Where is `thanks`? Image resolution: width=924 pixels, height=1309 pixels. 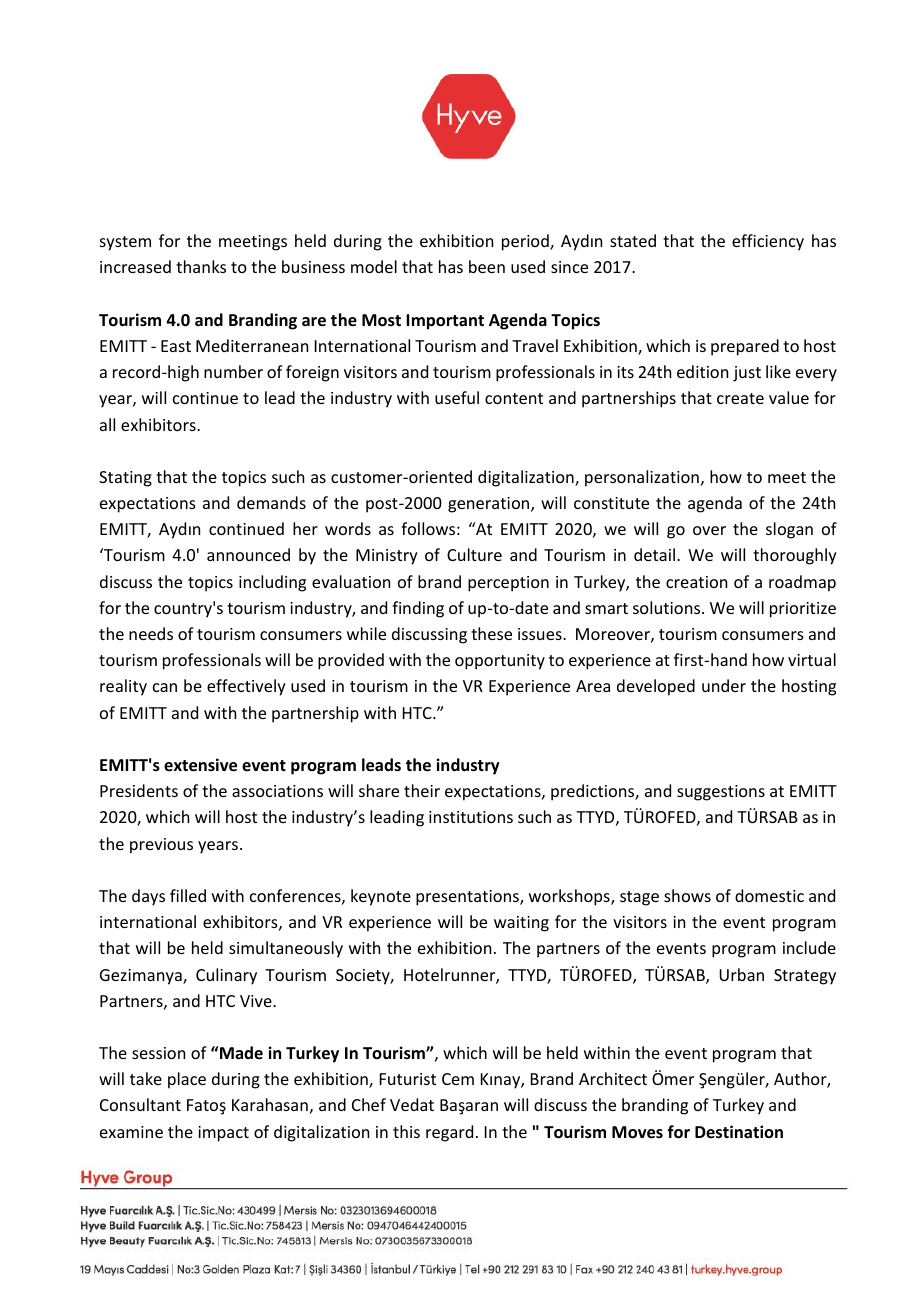 thanks is located at coordinates (201, 266).
